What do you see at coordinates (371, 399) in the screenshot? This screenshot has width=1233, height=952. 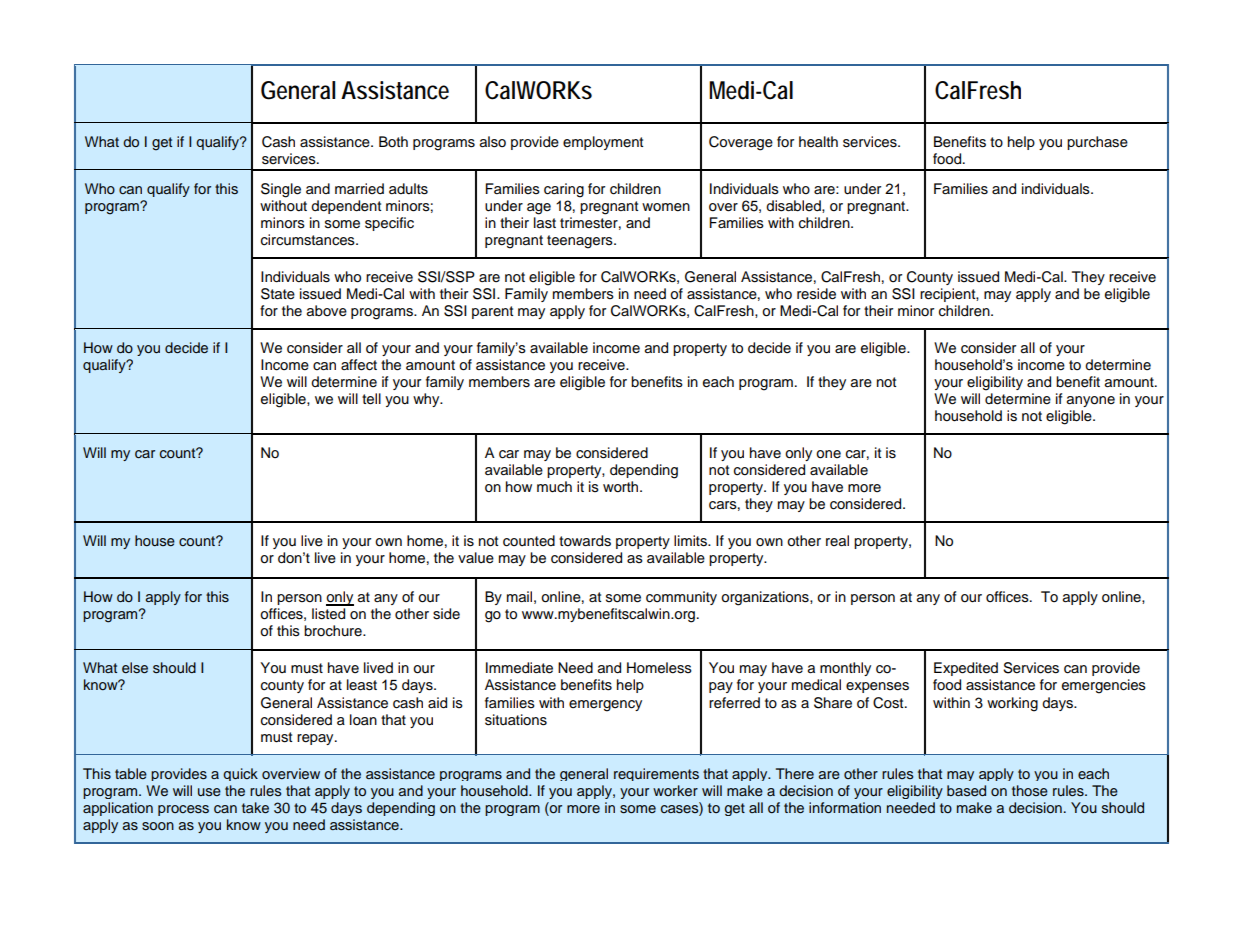 I see `tell` at bounding box center [371, 399].
